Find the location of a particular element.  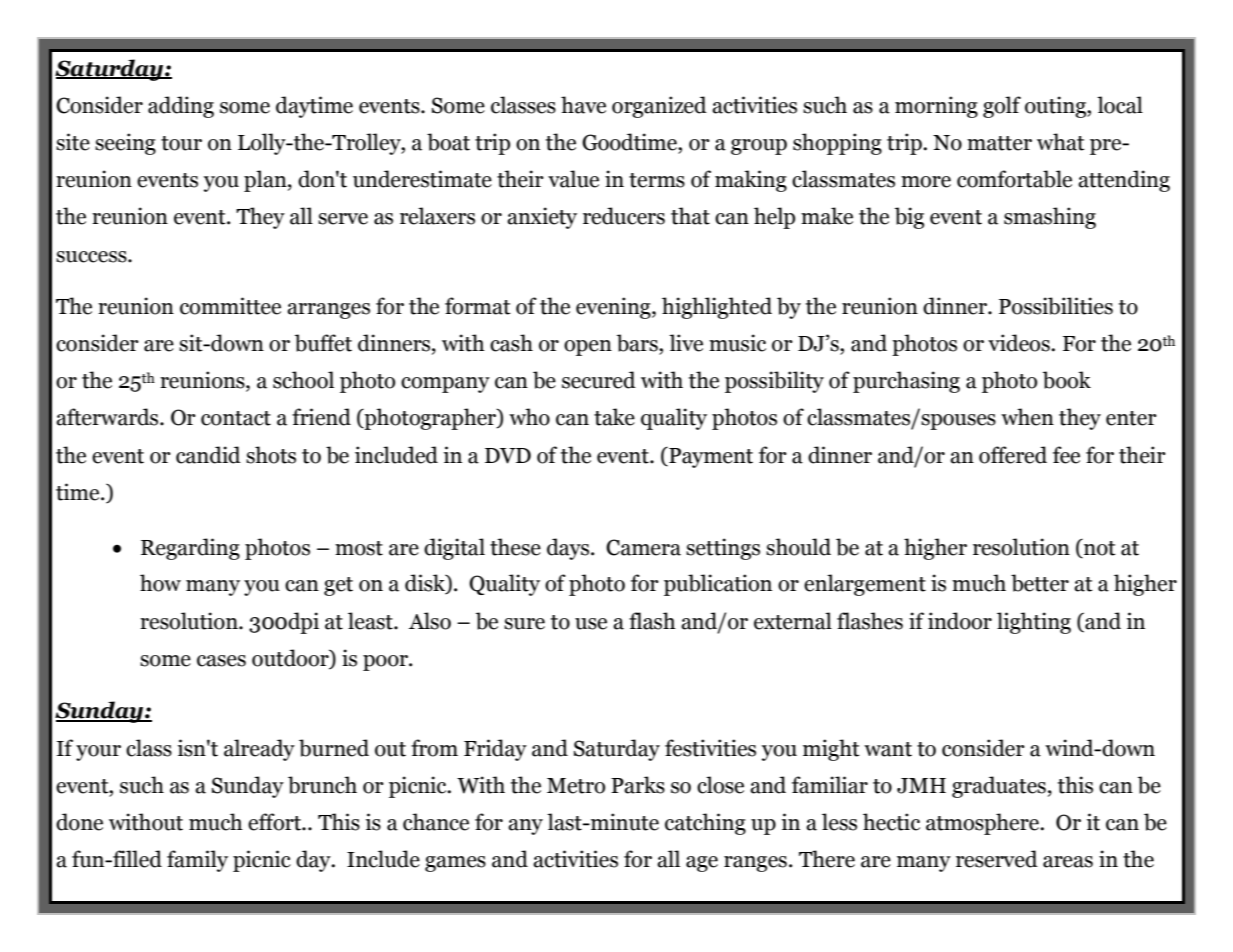

reducers is located at coordinates (624, 216).
